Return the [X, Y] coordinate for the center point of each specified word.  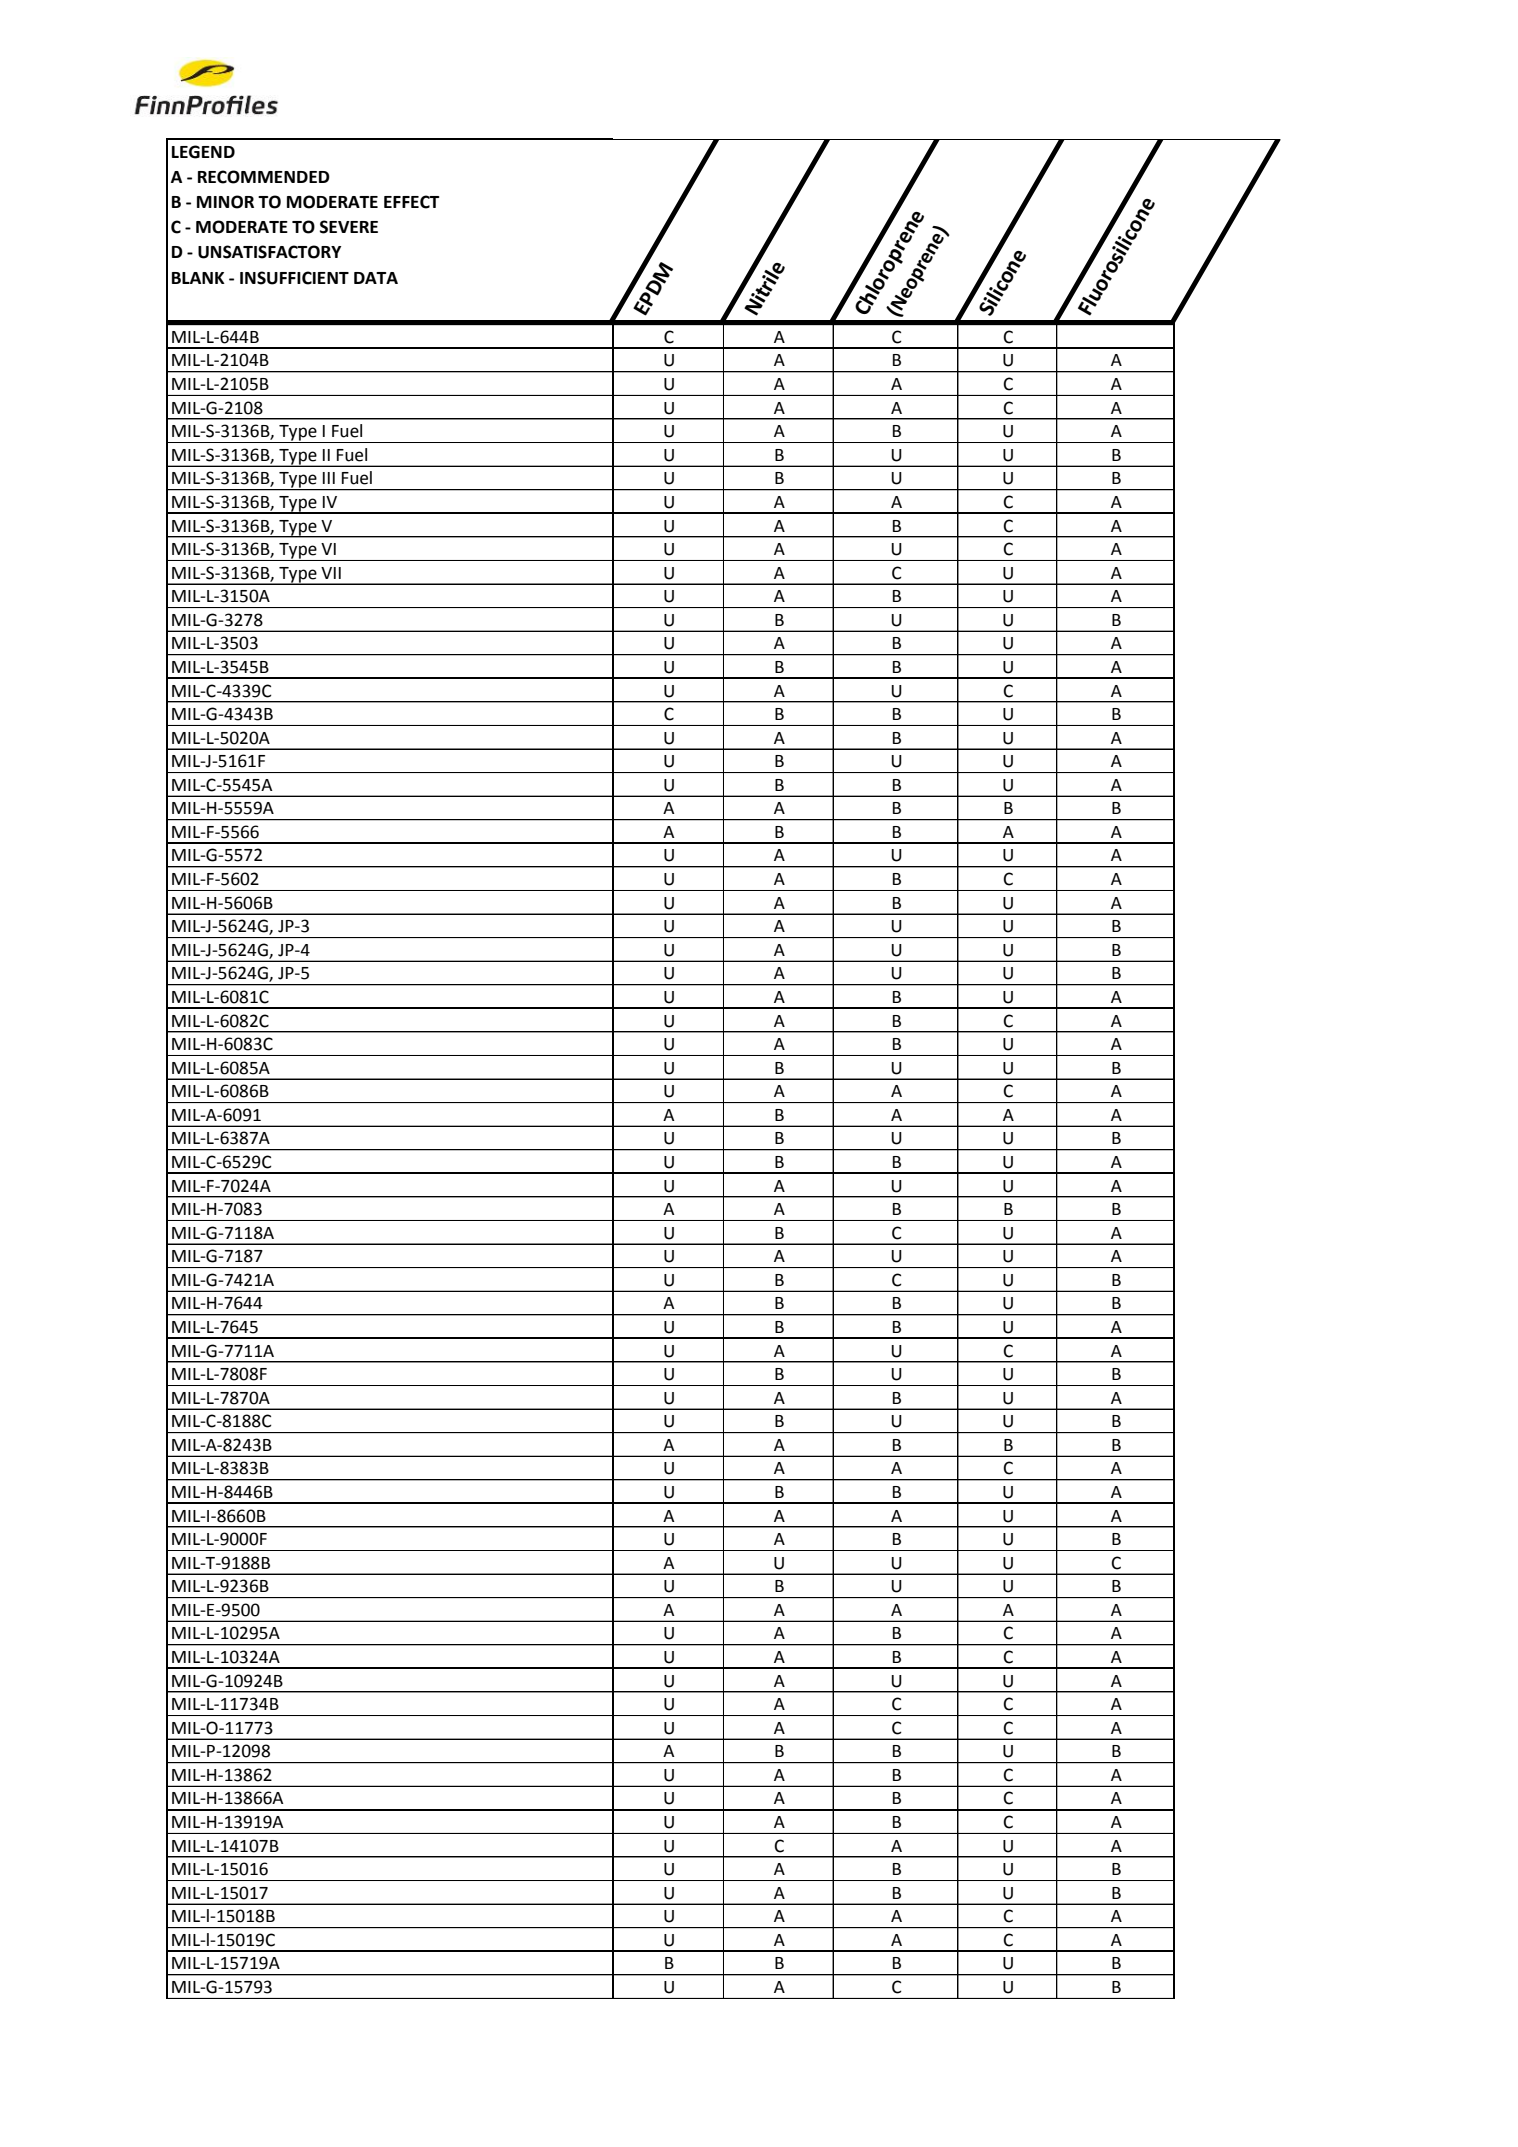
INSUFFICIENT [294, 278]
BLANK [198, 278]
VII [331, 573]
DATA [376, 278]
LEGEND [203, 152]
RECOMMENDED [264, 177]
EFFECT [411, 202]
